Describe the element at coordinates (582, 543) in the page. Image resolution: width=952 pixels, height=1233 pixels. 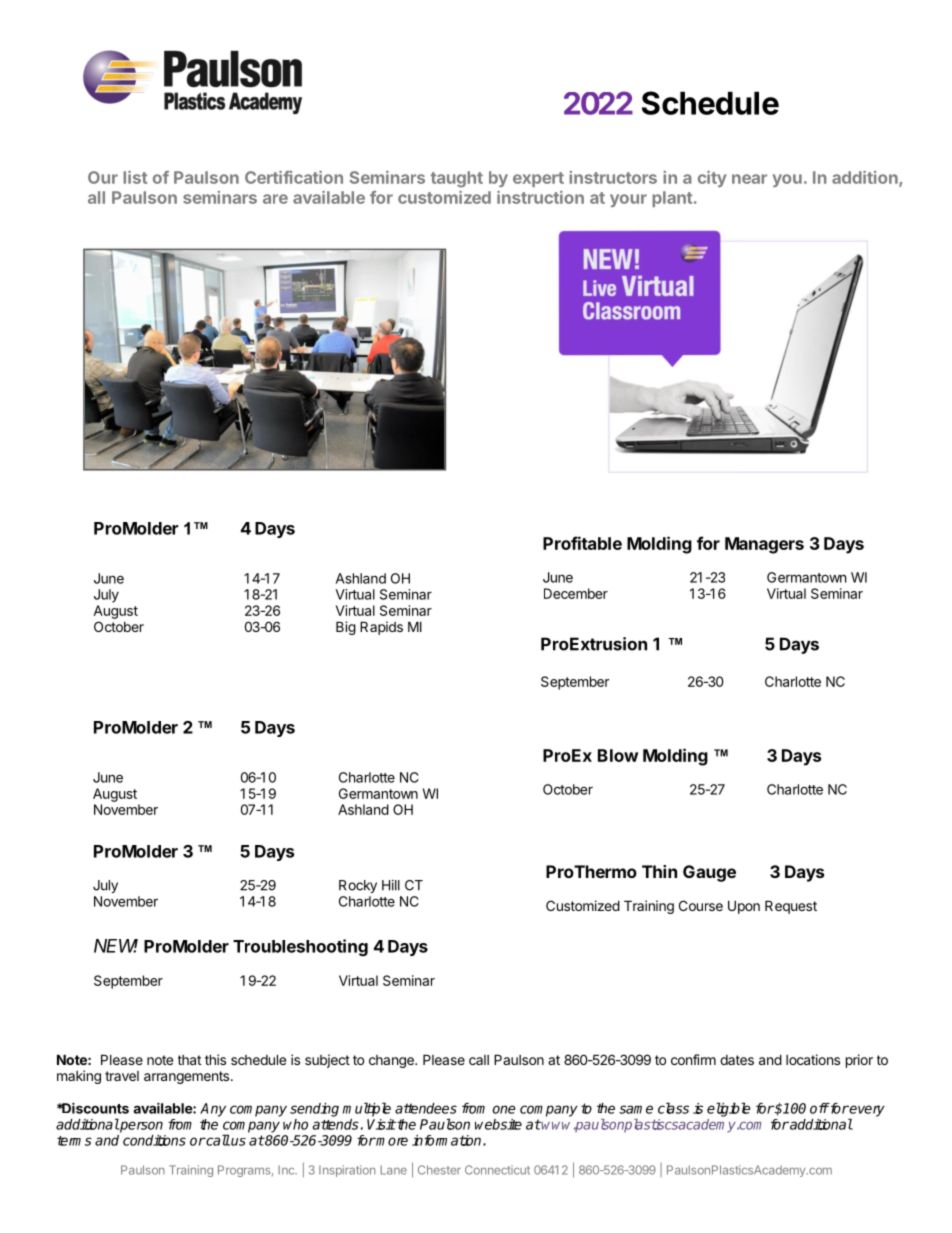
I see `Profitable` at that location.
